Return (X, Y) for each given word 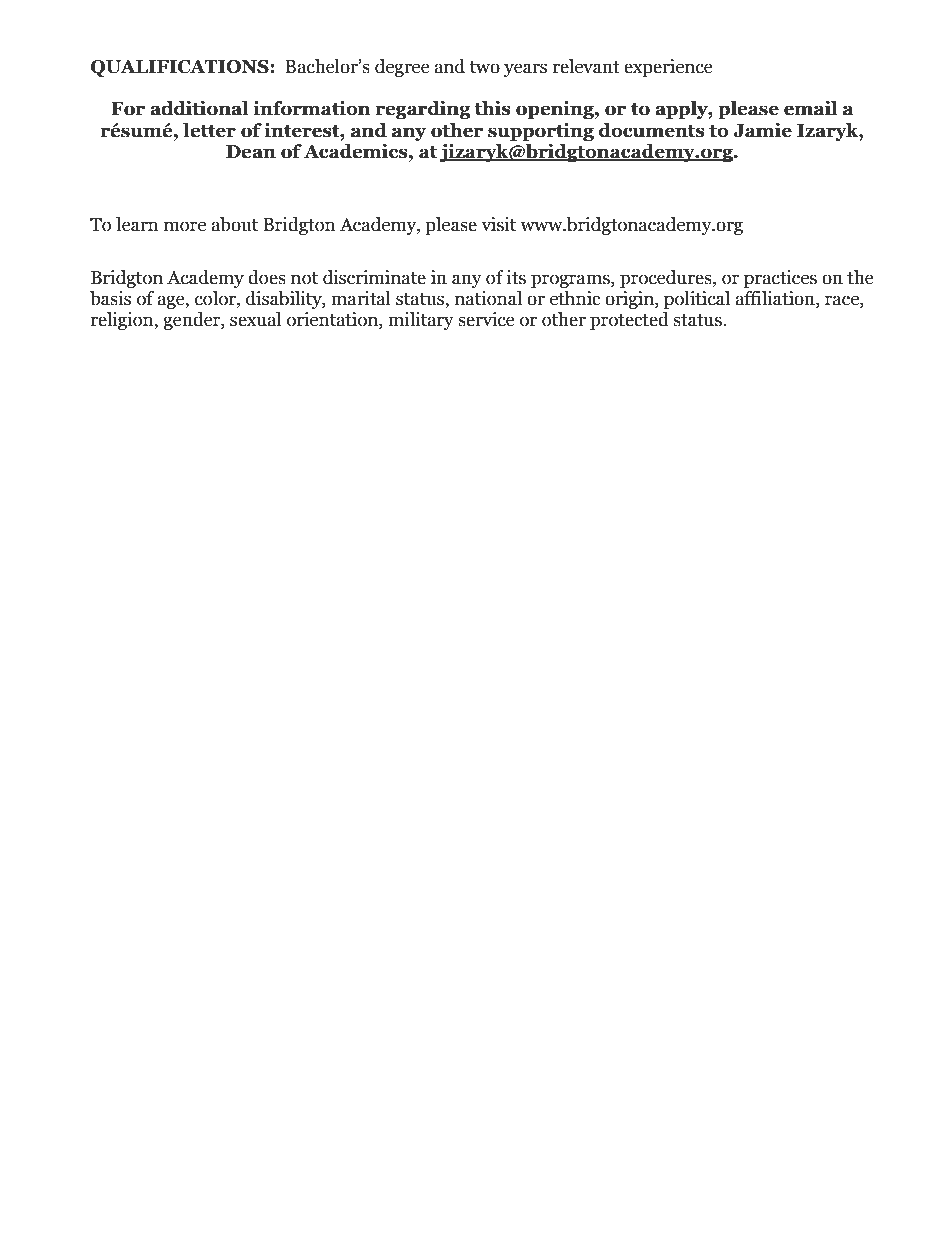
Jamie (762, 130)
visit (498, 224)
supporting (541, 131)
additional (199, 108)
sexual (255, 319)
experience (668, 68)
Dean (251, 152)
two (484, 67)
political (697, 300)
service (486, 319)
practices (780, 279)
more (185, 226)
